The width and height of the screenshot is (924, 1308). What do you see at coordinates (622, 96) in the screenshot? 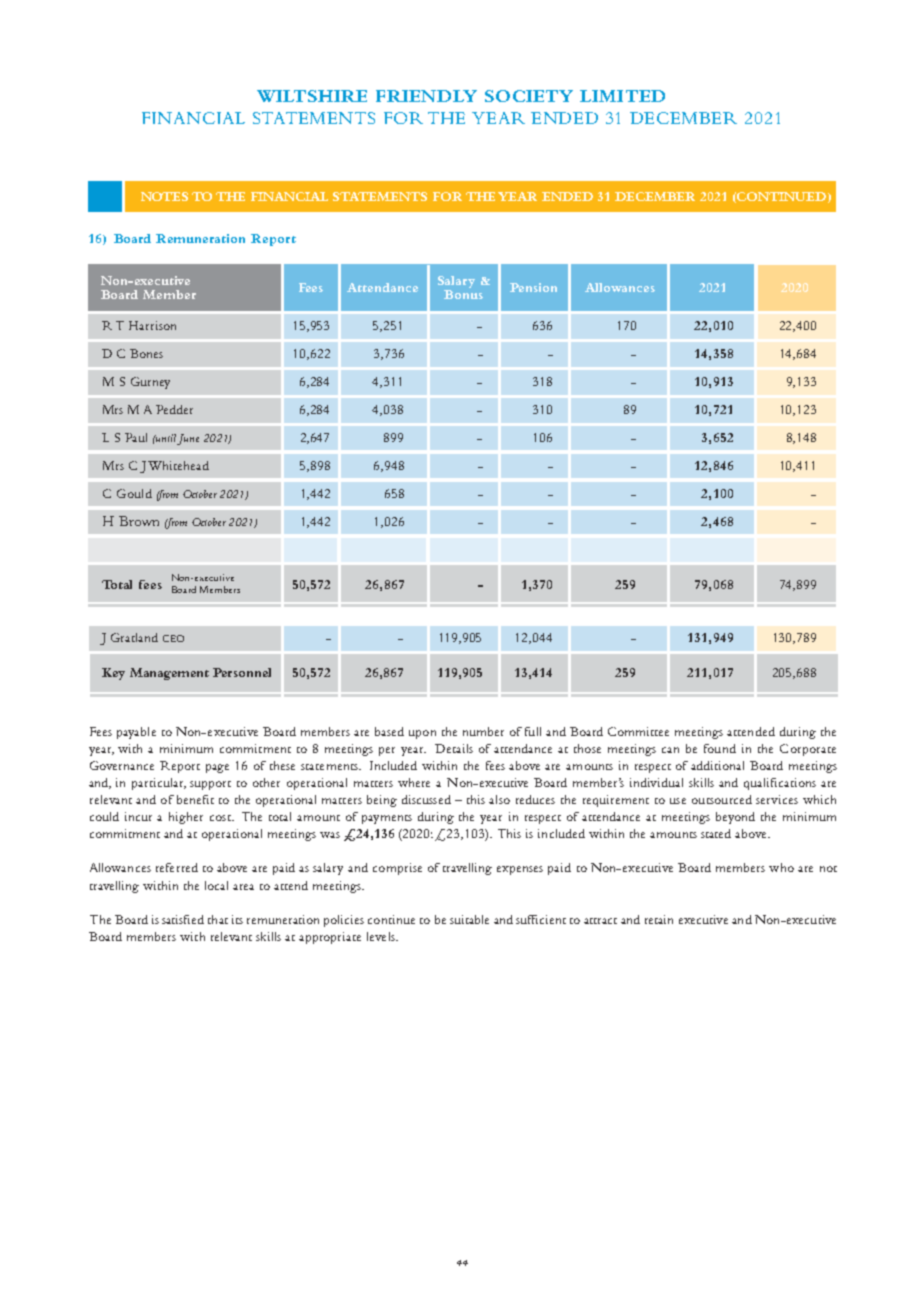
I see `LIMITED` at bounding box center [622, 96].
